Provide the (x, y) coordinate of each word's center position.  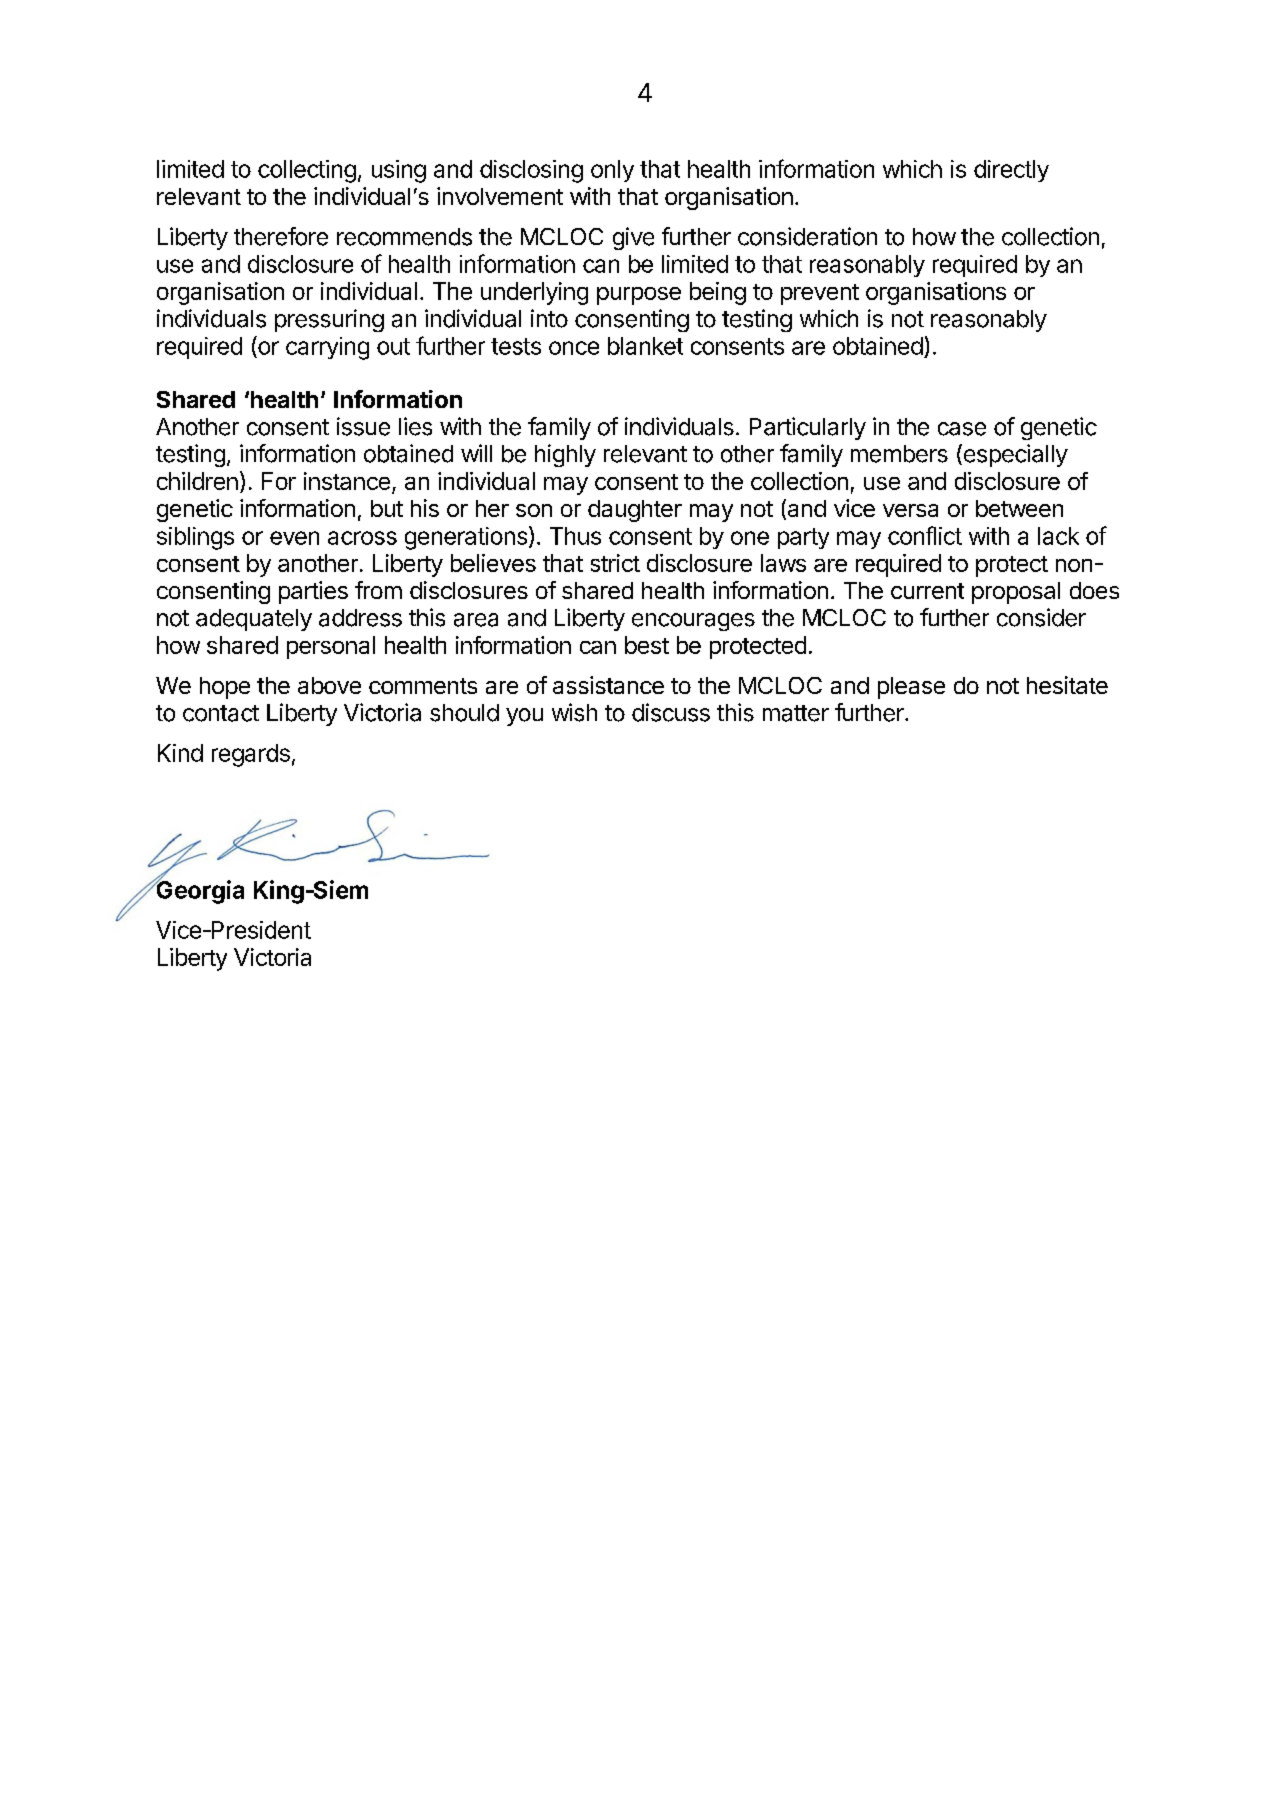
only (612, 171)
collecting (307, 171)
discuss (671, 712)
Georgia (199, 891)
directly (1011, 171)
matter (796, 713)
